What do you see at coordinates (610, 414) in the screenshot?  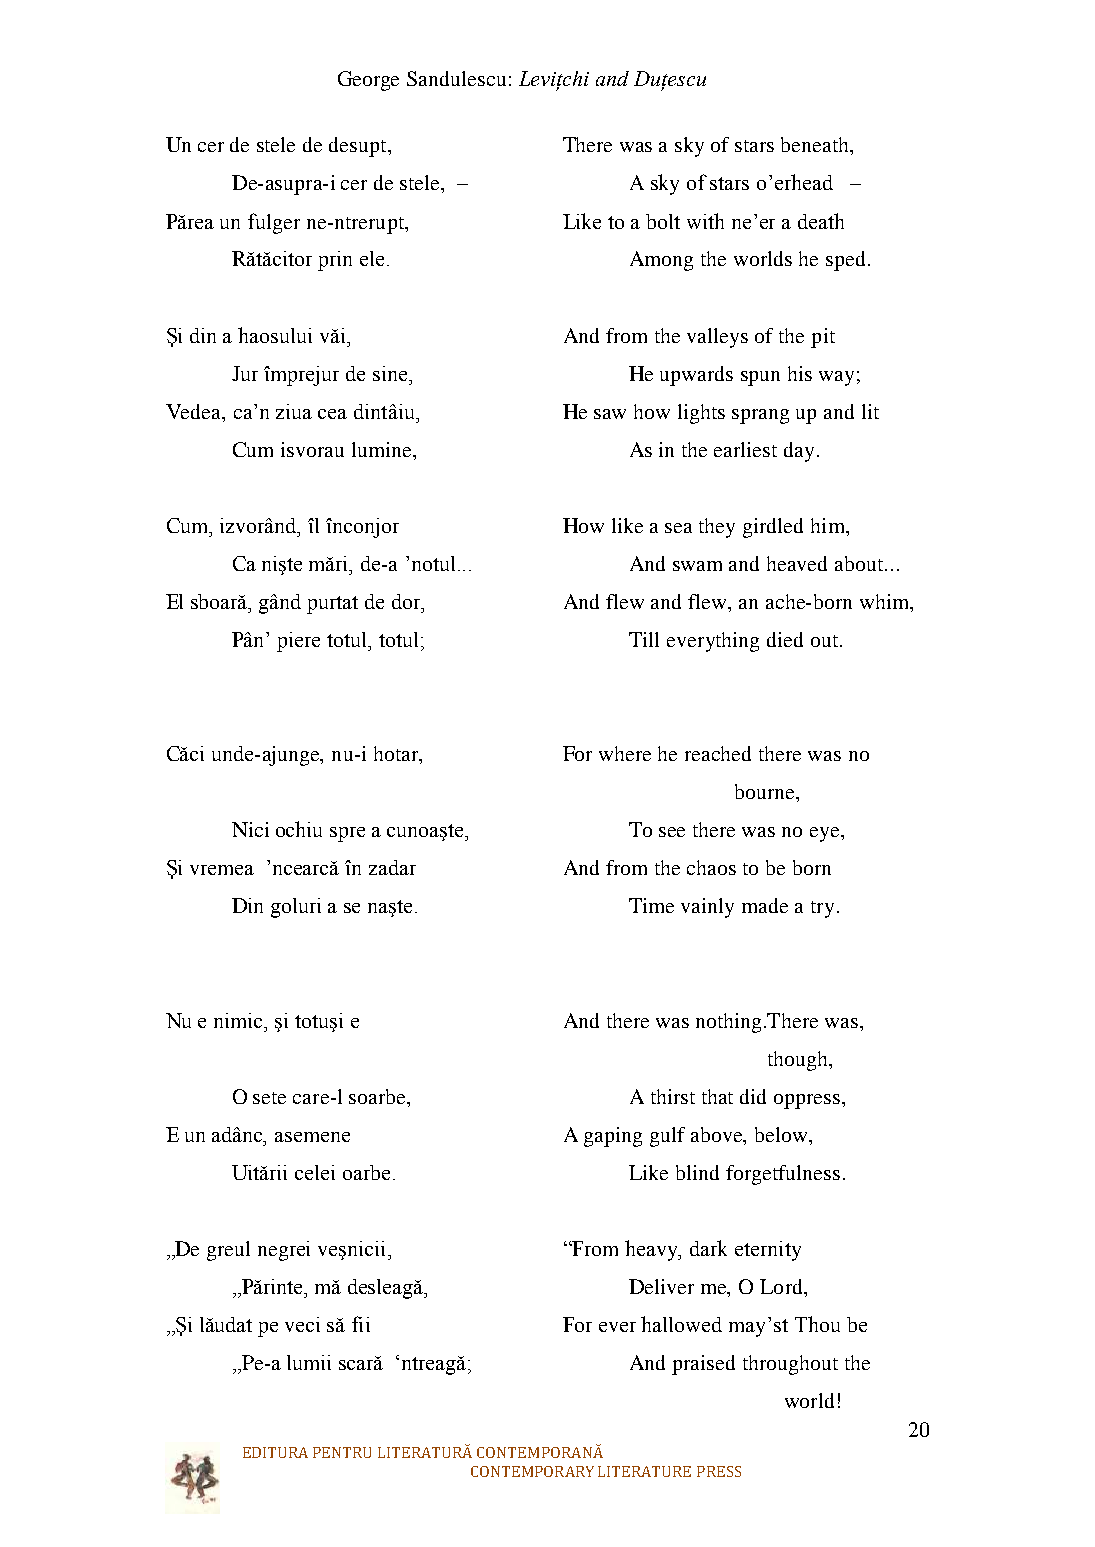 I see `saw` at bounding box center [610, 414].
